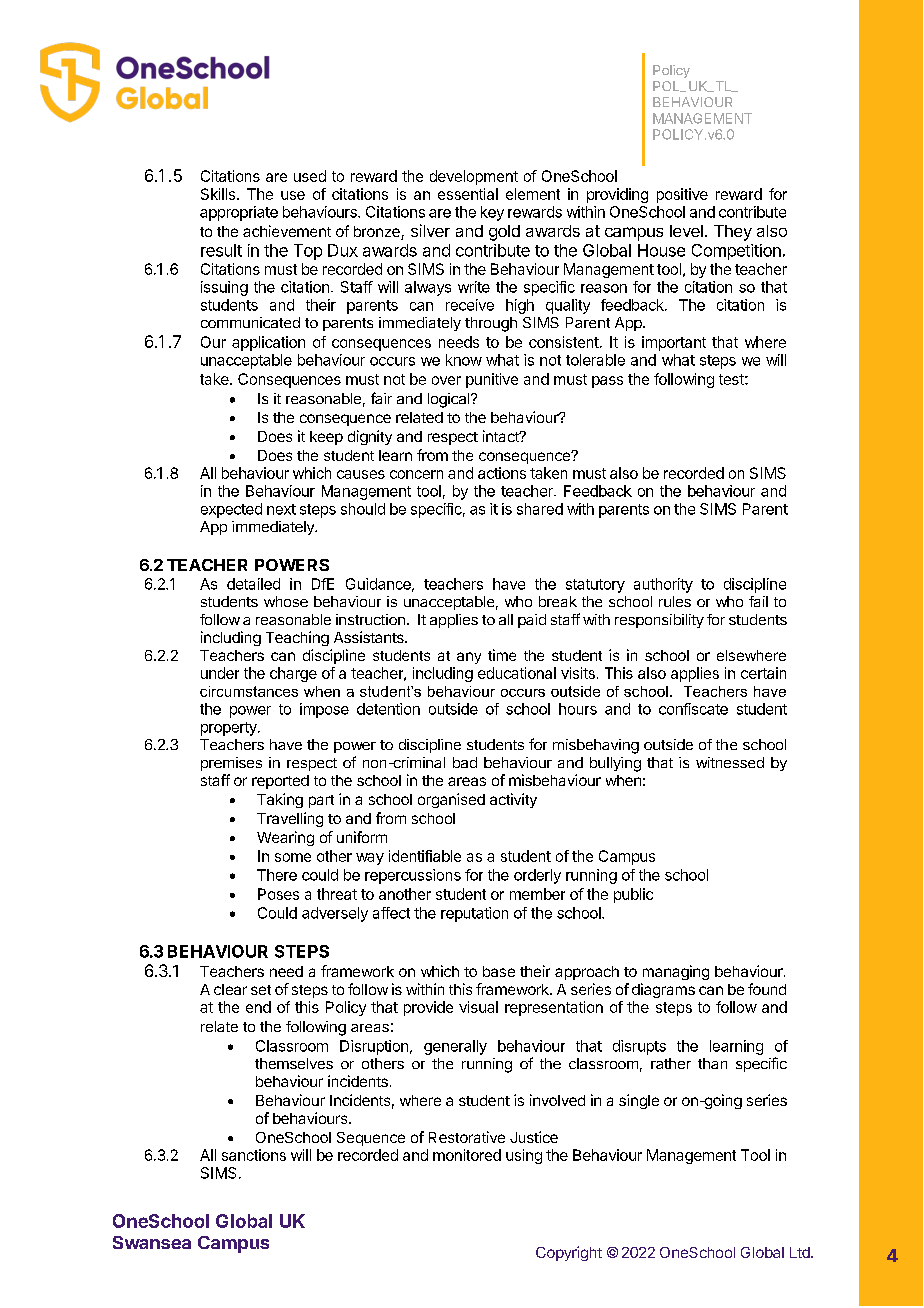  Describe the element at coordinates (152, 1242) in the screenshot. I see `Swansea` at that location.
